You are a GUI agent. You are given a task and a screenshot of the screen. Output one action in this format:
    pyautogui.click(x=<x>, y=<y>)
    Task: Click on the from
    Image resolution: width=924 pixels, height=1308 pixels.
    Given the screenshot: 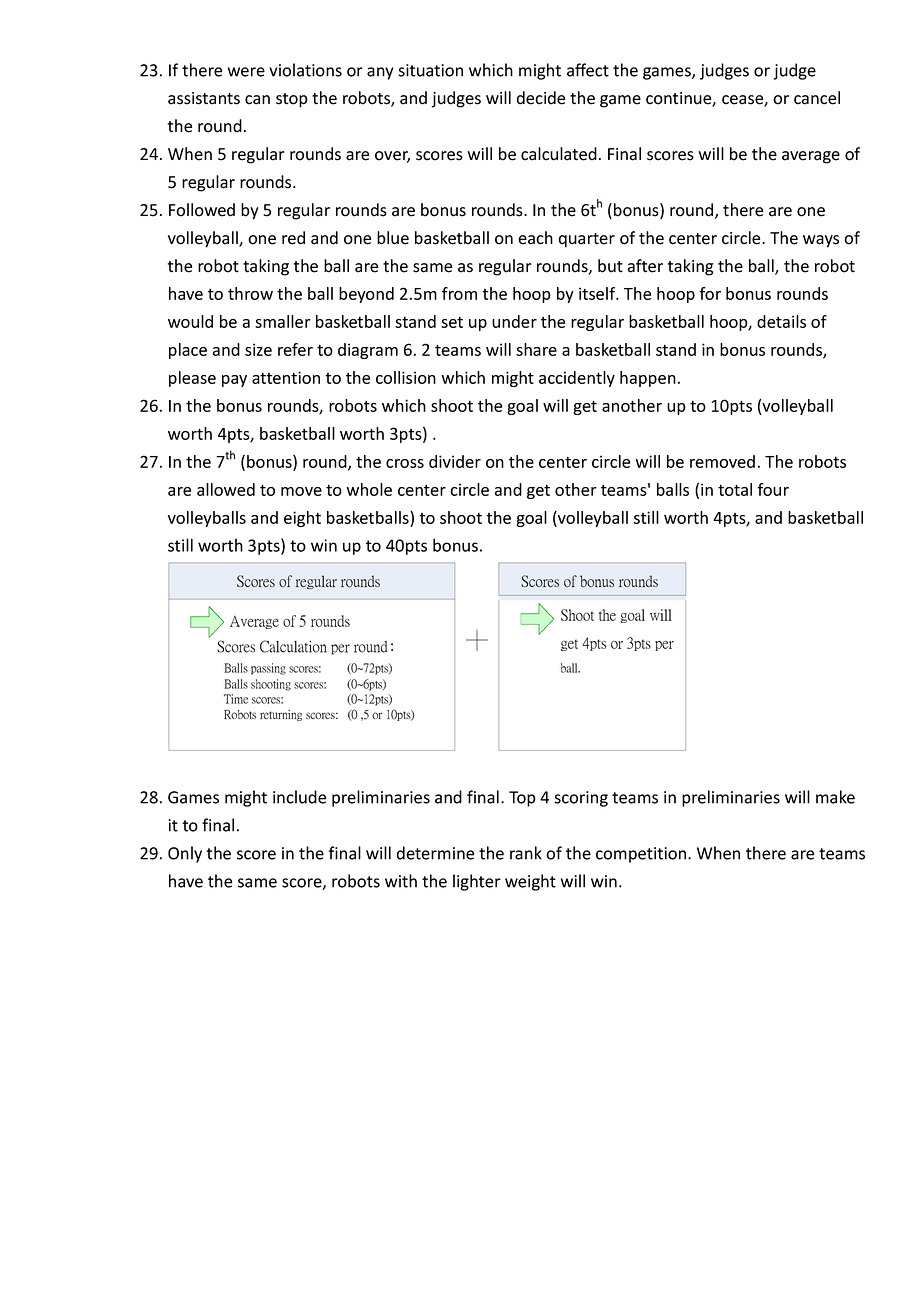 What is the action you would take?
    pyautogui.click(x=459, y=293)
